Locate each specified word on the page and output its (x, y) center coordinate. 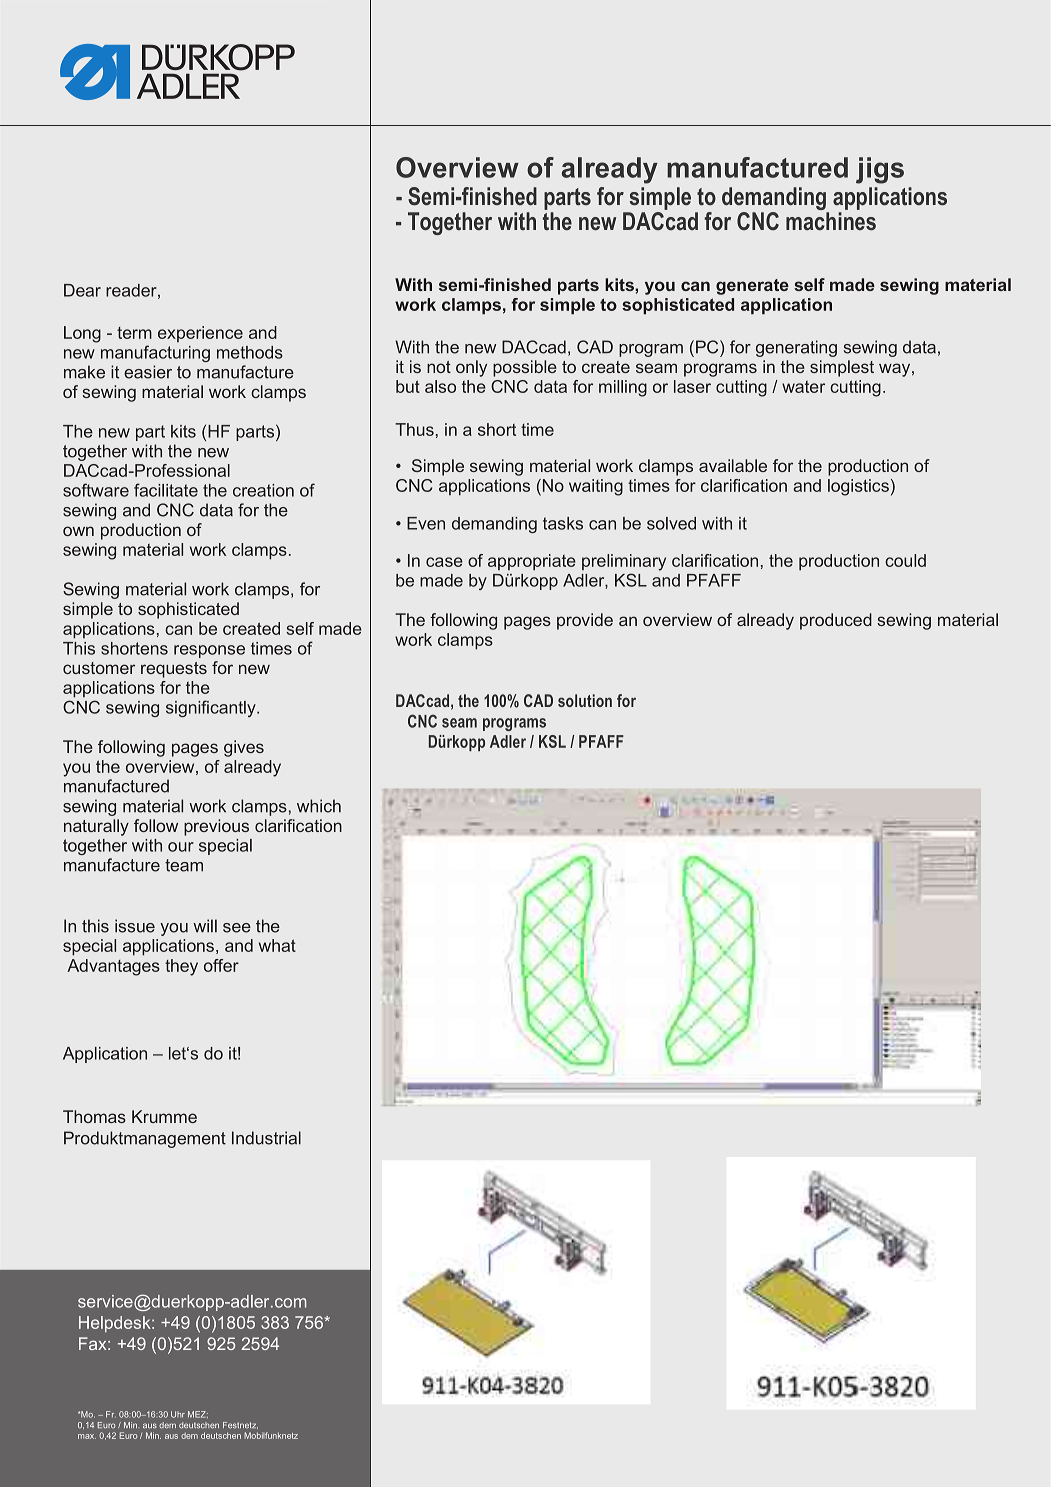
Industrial (266, 1138)
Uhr (178, 1414)
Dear (82, 290)
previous (216, 827)
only (471, 368)
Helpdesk (116, 1324)
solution (585, 700)
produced (836, 621)
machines (831, 221)
